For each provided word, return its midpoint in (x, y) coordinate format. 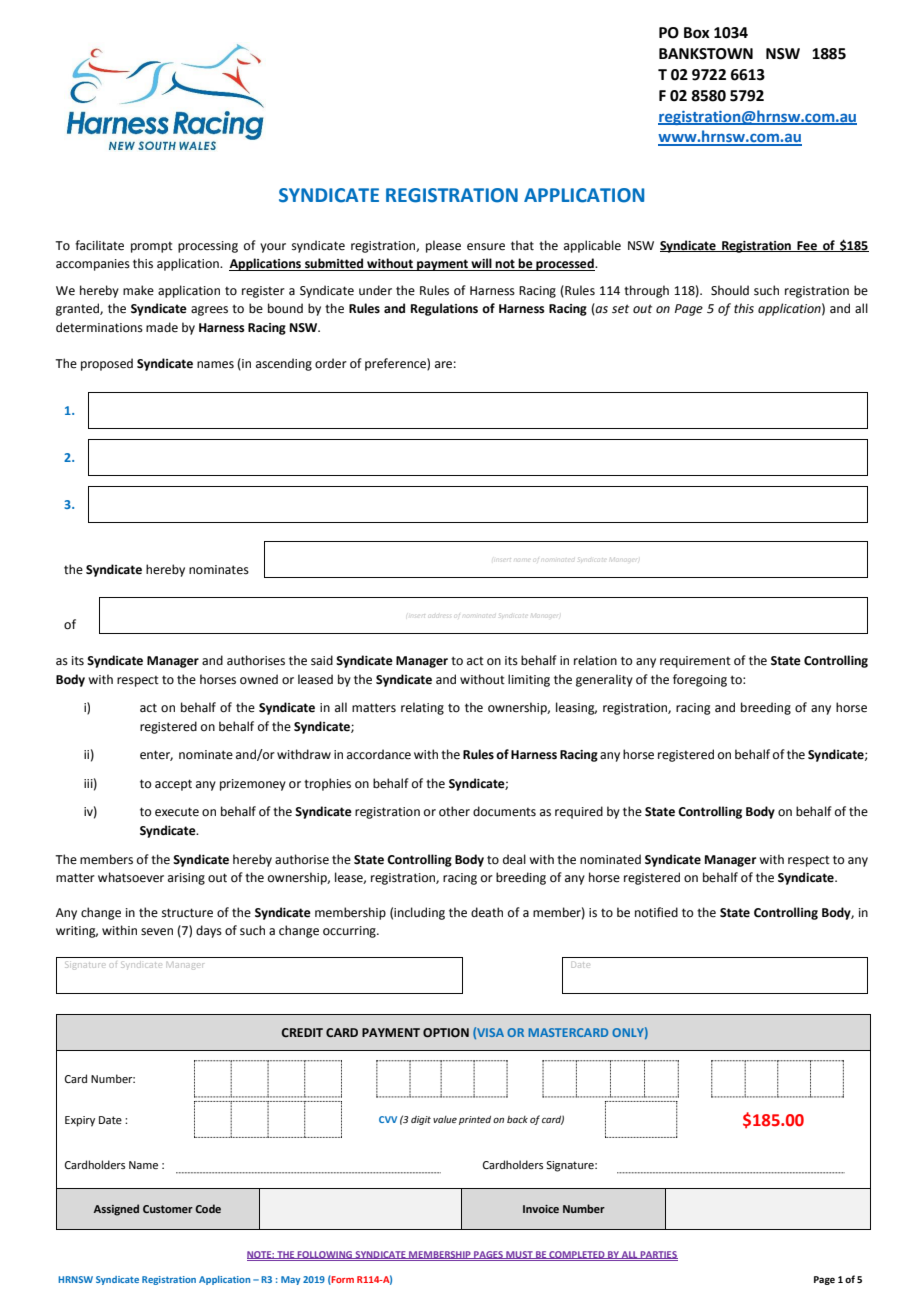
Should (730, 290)
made (162, 327)
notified (656, 912)
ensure (486, 247)
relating (422, 708)
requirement (695, 662)
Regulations (444, 309)
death (487, 912)
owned (259, 679)
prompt (152, 247)
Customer (168, 1209)
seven (157, 932)
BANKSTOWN (706, 54)
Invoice (541, 1209)
